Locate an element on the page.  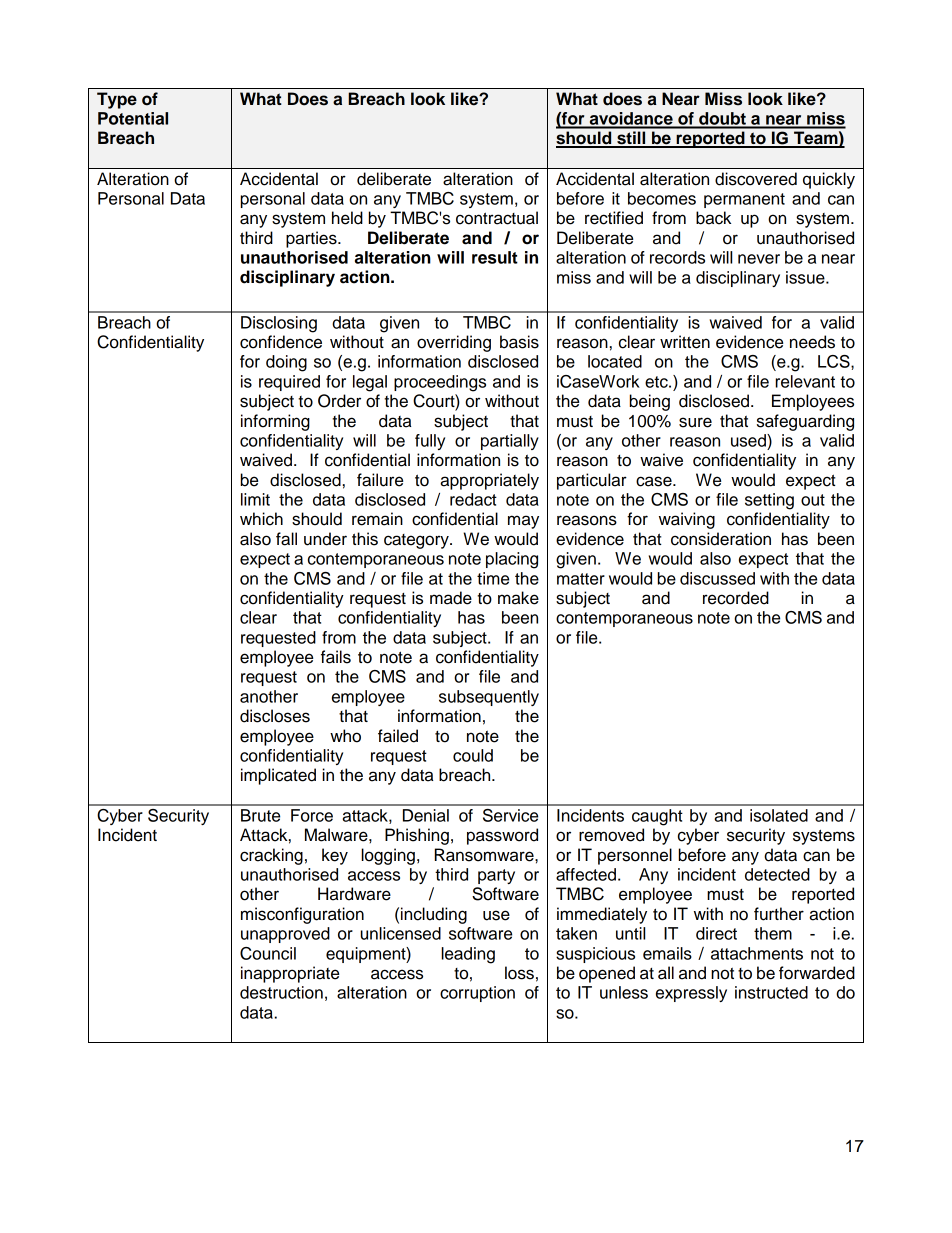
consideration is located at coordinates (721, 539).
